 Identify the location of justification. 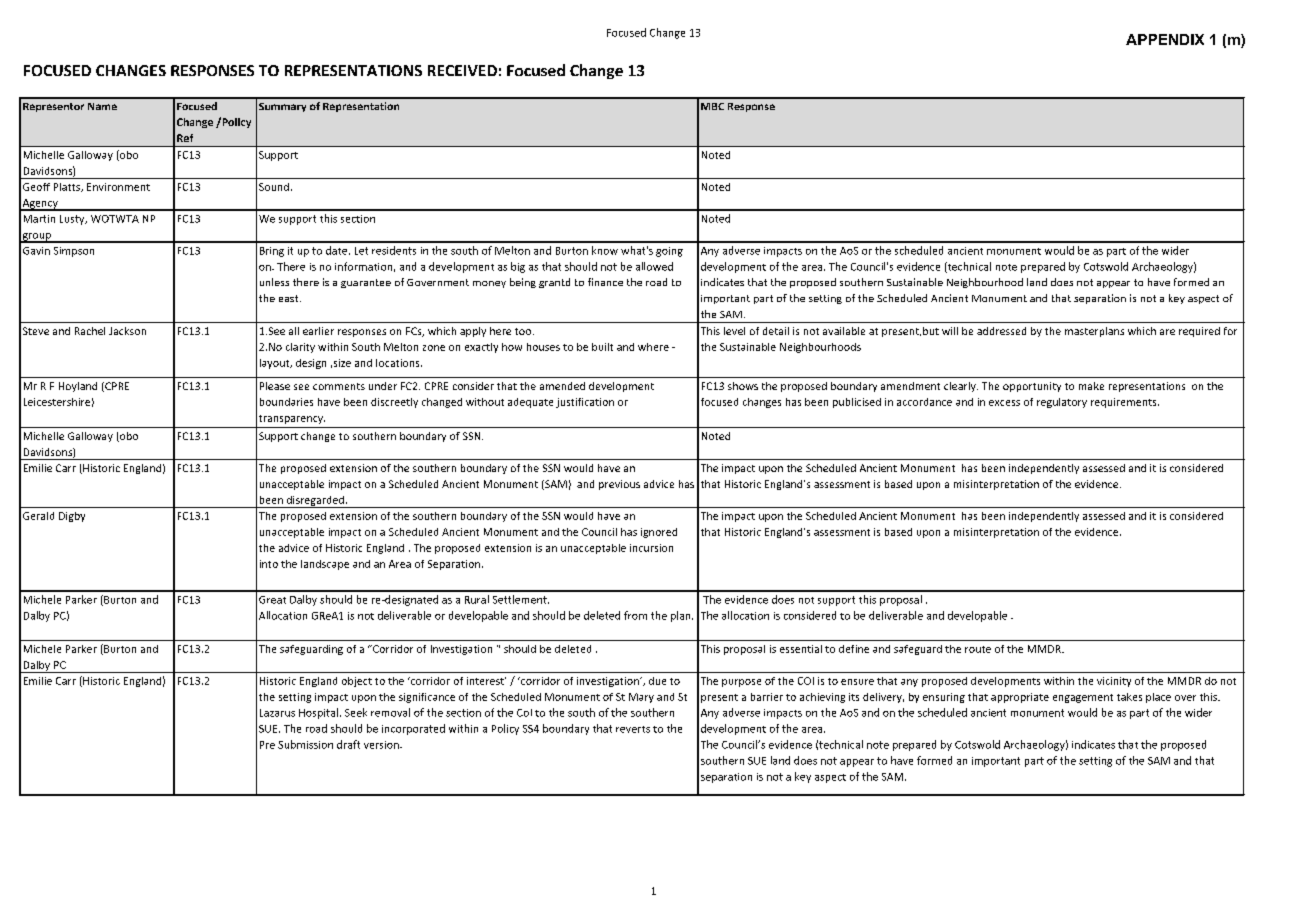
(585, 403).
